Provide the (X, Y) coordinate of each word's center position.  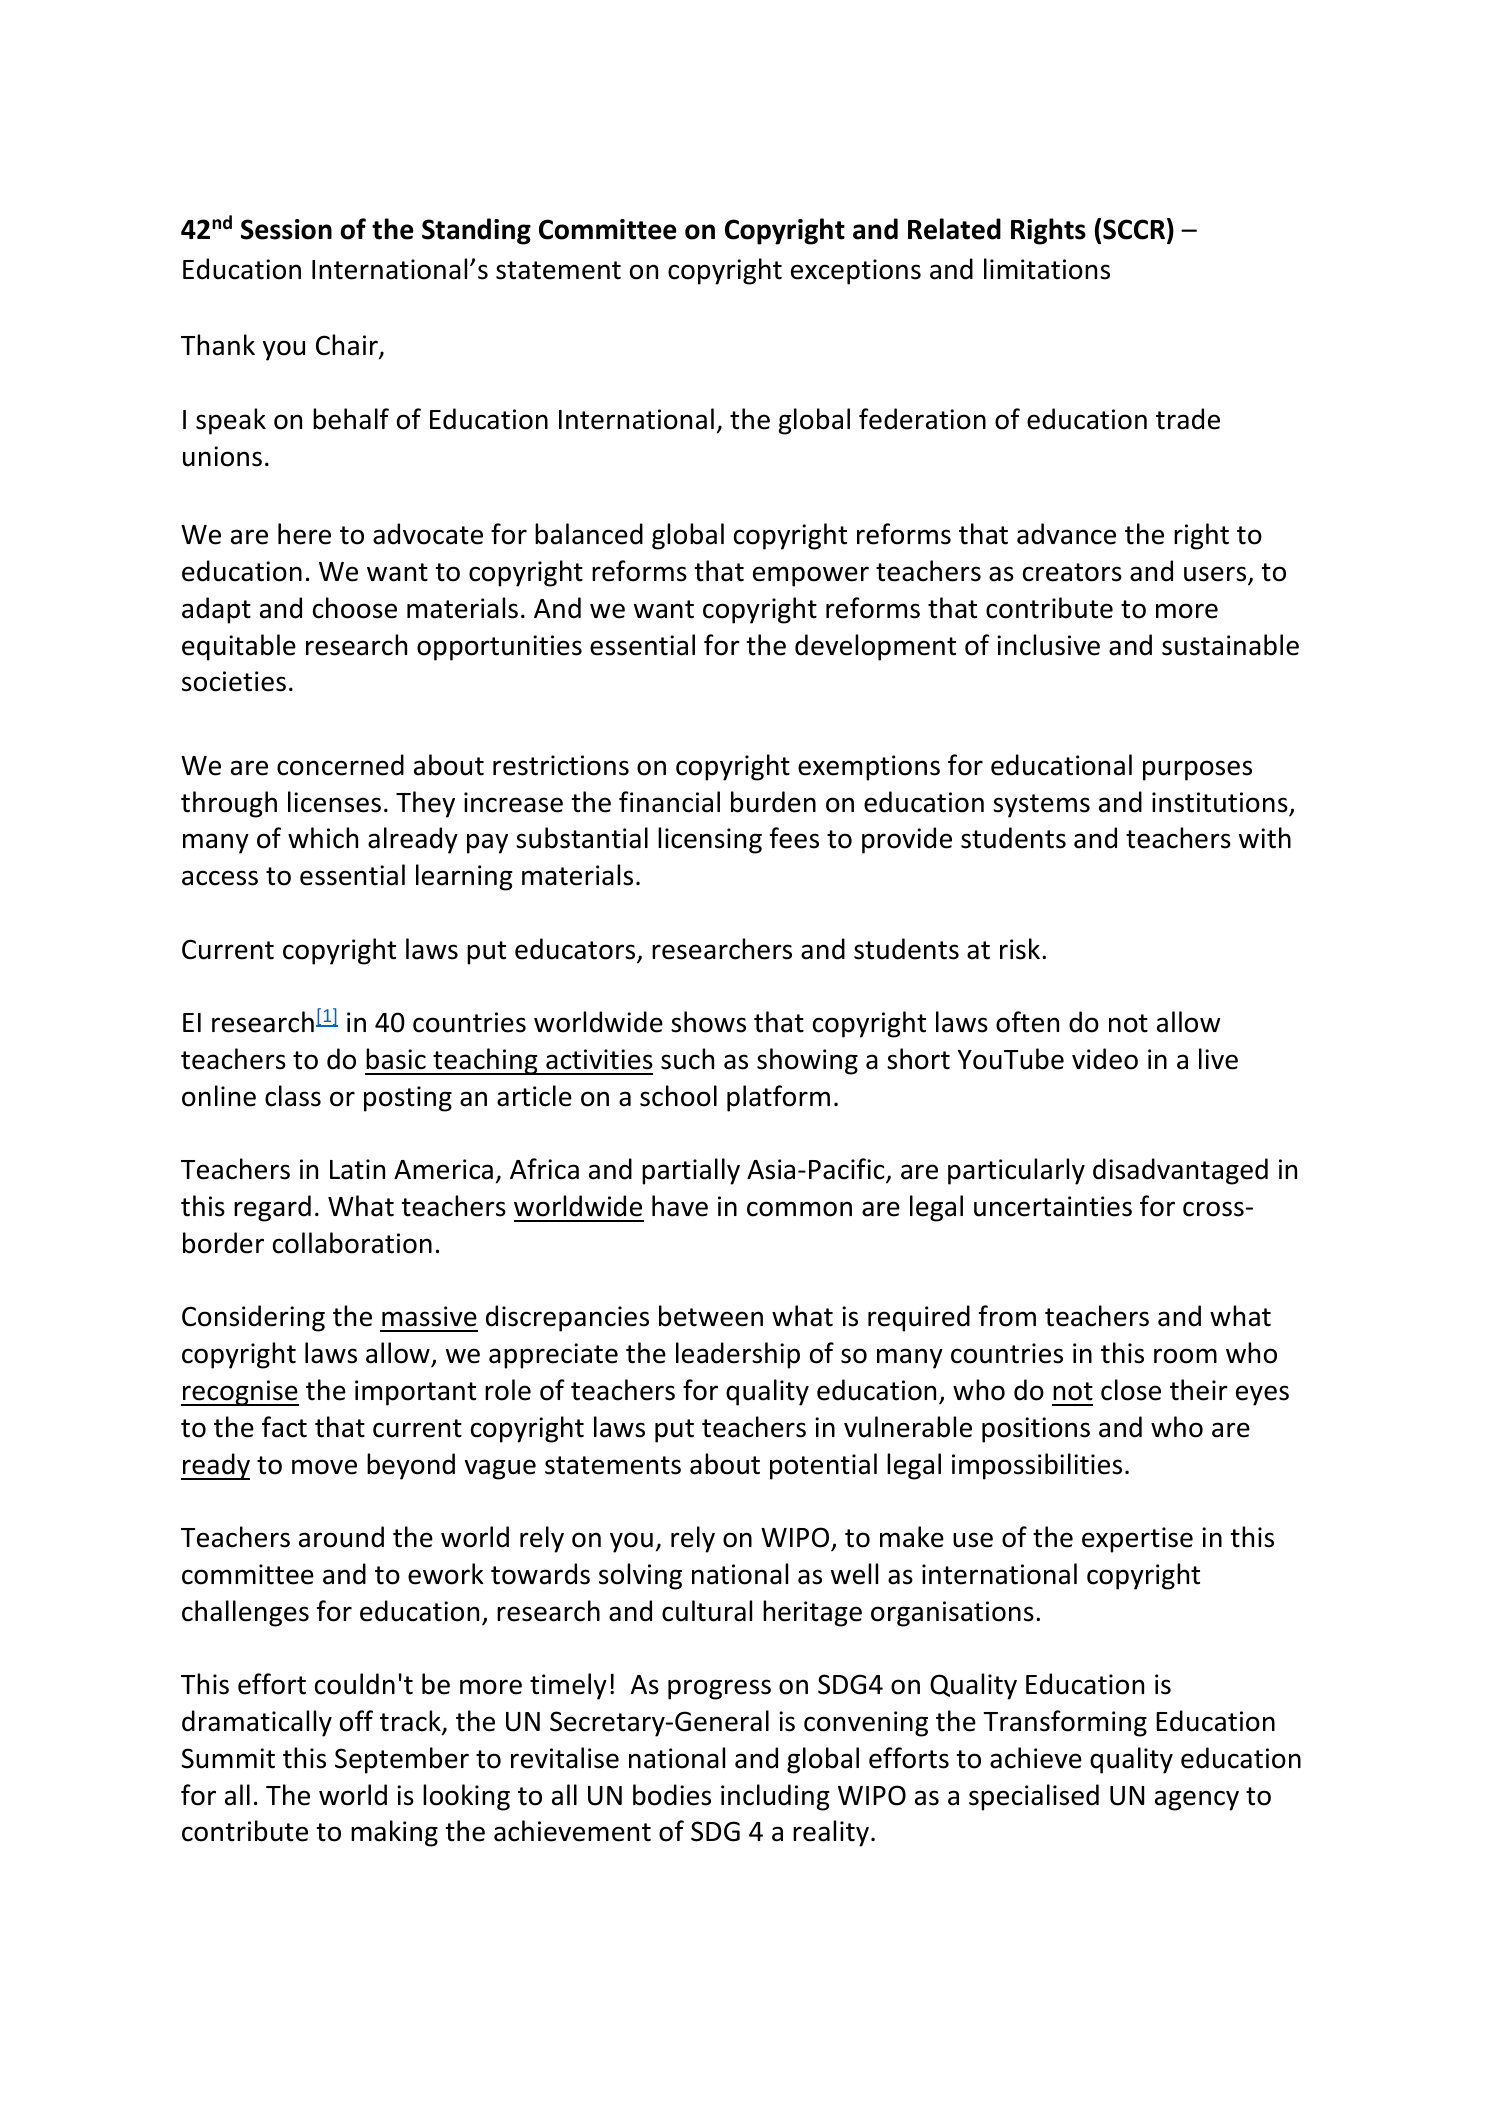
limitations (1047, 269)
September (402, 1760)
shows (708, 1022)
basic (396, 1059)
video (1105, 1059)
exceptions (856, 272)
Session (286, 229)
